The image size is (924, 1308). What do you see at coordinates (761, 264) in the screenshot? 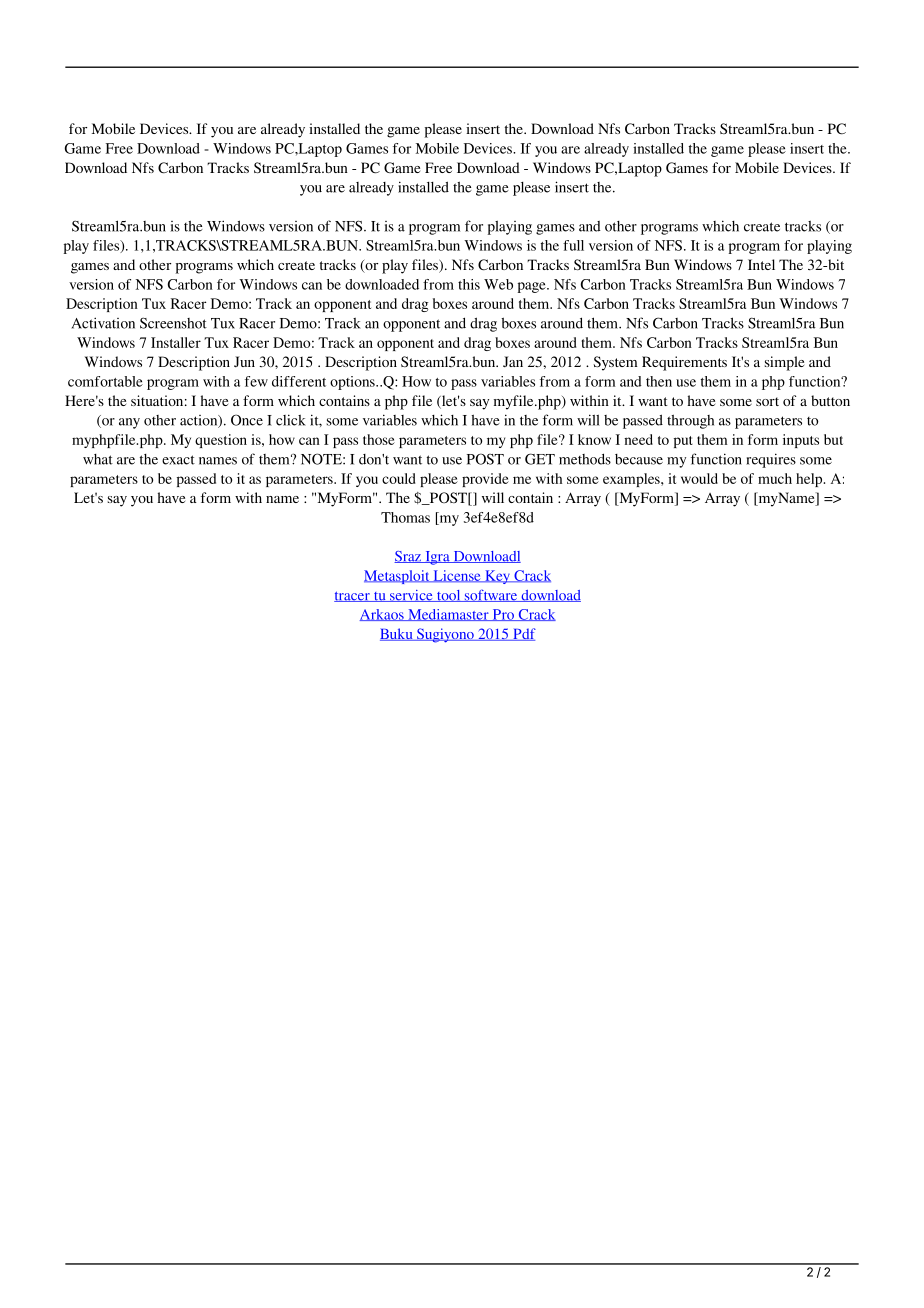
I see `Intel` at bounding box center [761, 264].
